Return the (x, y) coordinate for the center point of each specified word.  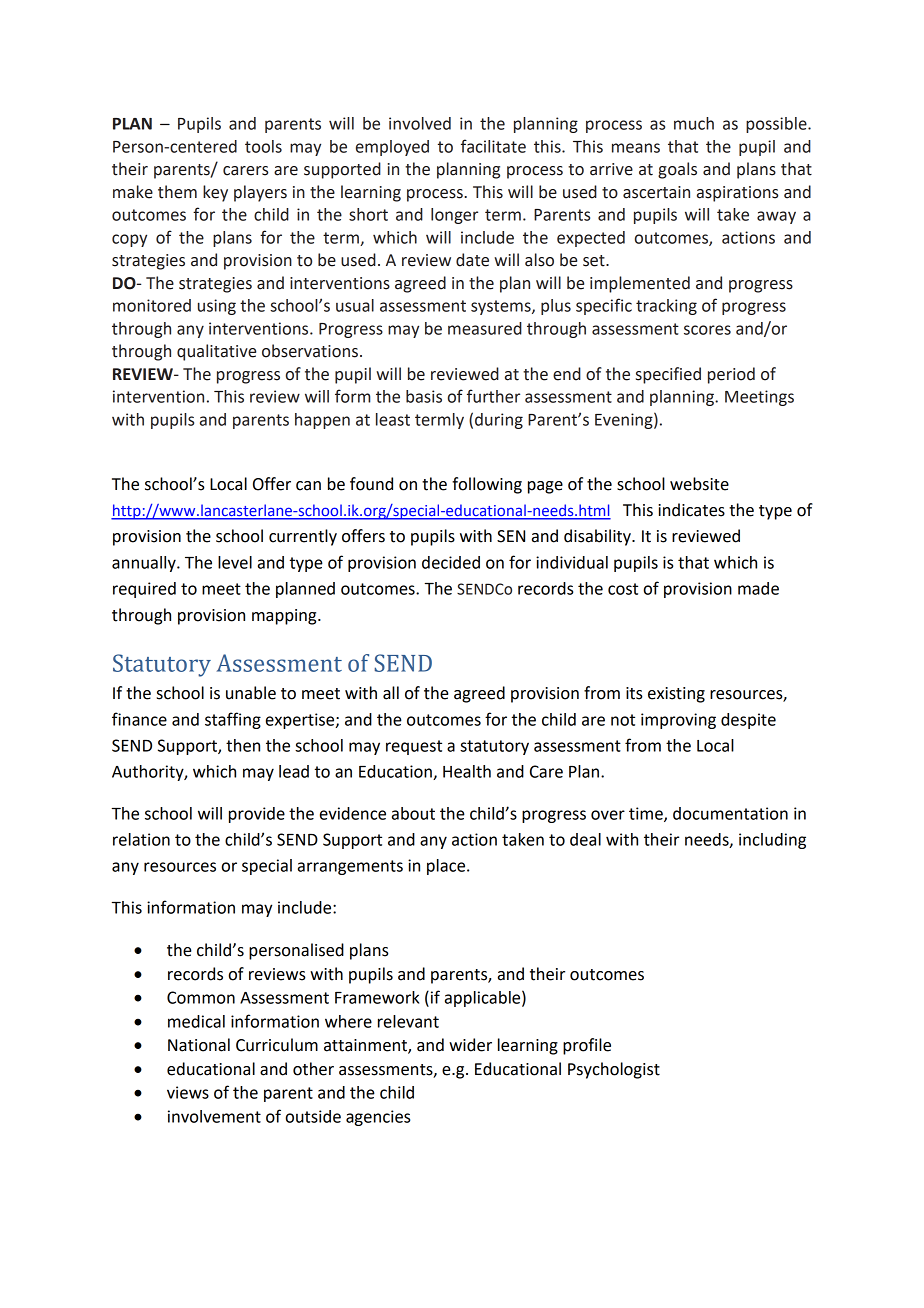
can (308, 486)
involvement (214, 1116)
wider (470, 1045)
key (215, 193)
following (487, 485)
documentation (730, 813)
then (243, 745)
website (699, 484)
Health (467, 771)
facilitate (493, 146)
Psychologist (614, 1070)
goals (677, 170)
